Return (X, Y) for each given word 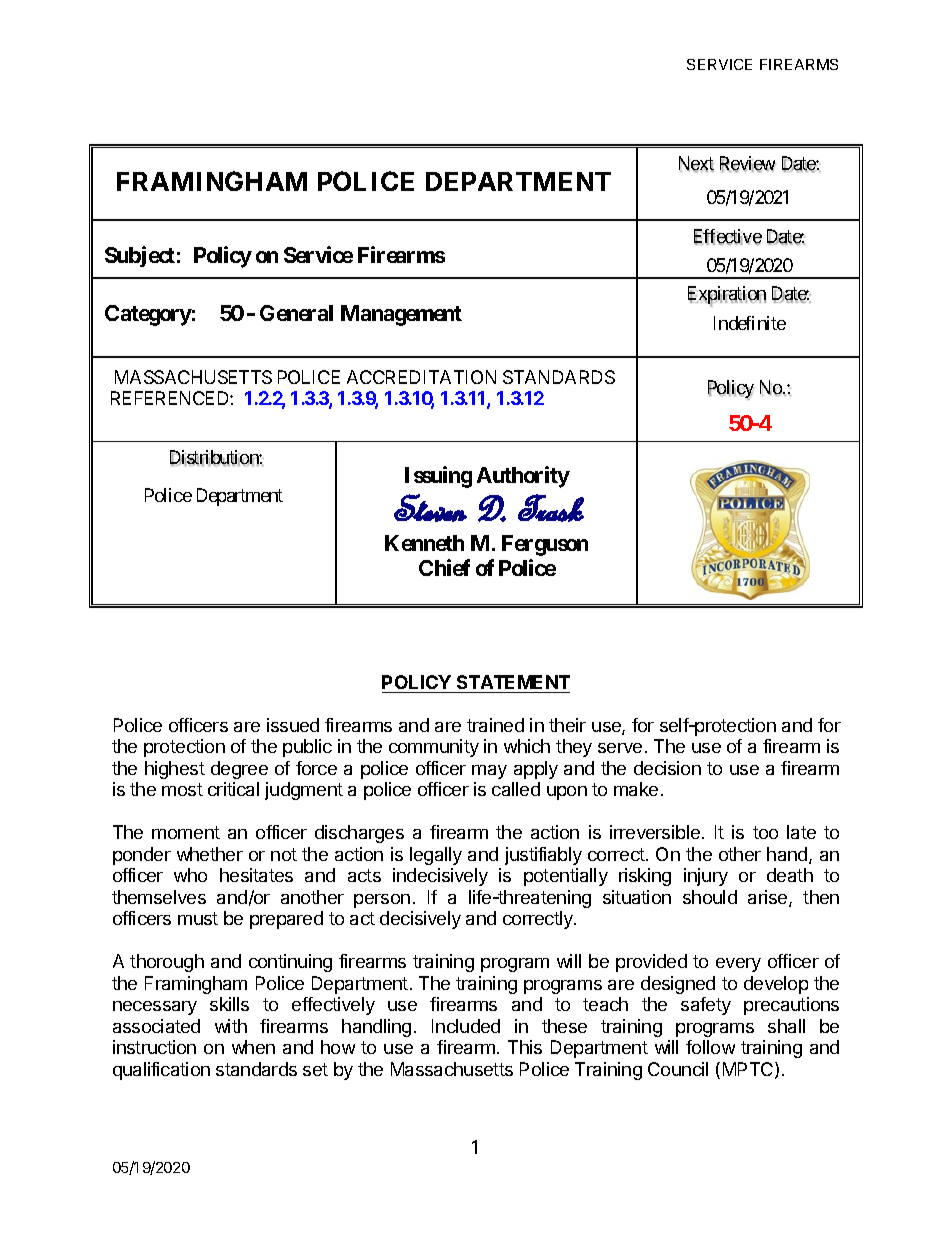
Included (466, 1026)
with (231, 1026)
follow (710, 1047)
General (296, 313)
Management (401, 315)
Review (748, 164)
